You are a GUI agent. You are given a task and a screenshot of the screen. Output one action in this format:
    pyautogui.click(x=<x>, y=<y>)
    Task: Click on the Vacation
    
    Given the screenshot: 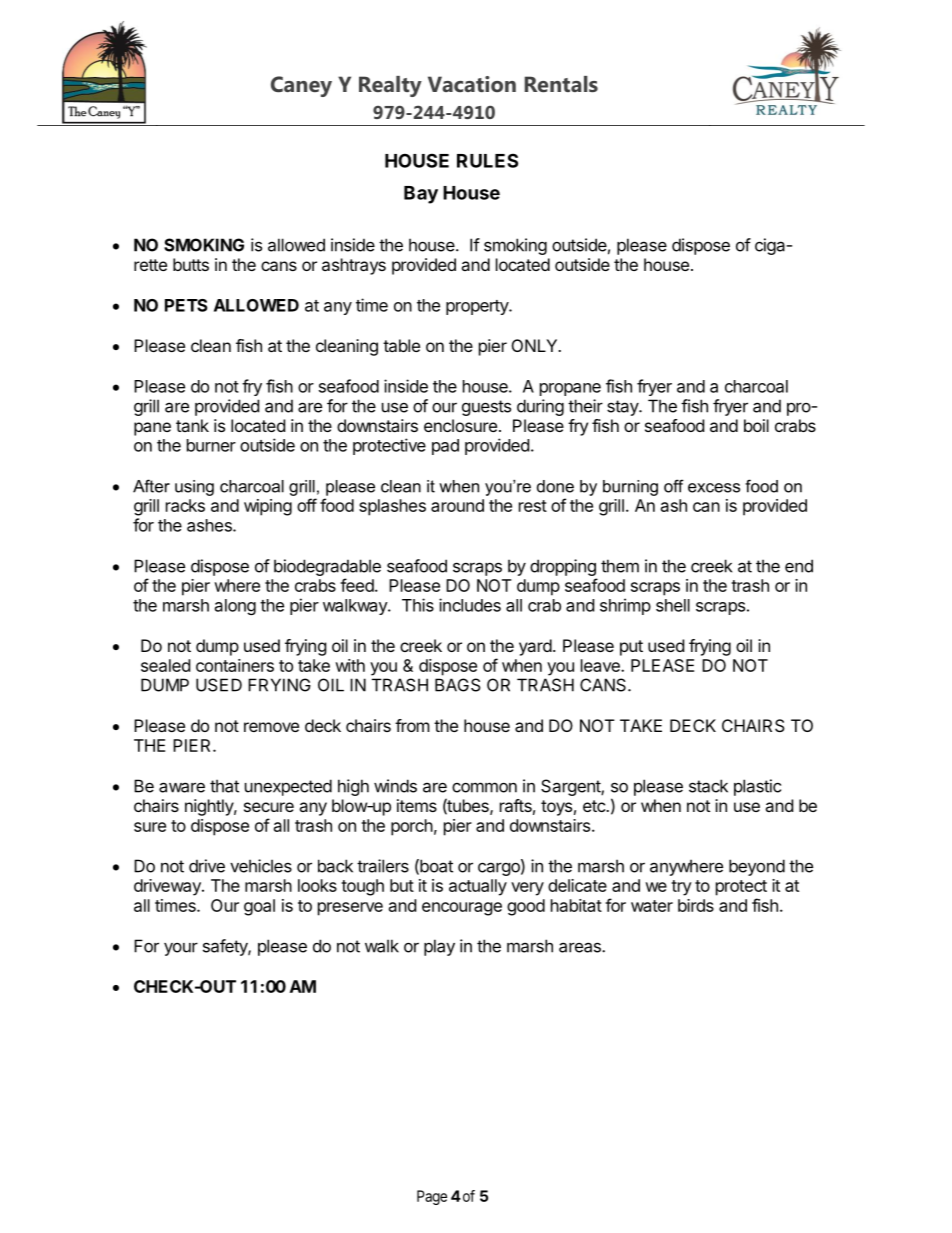 What is the action you would take?
    pyautogui.click(x=472, y=84)
